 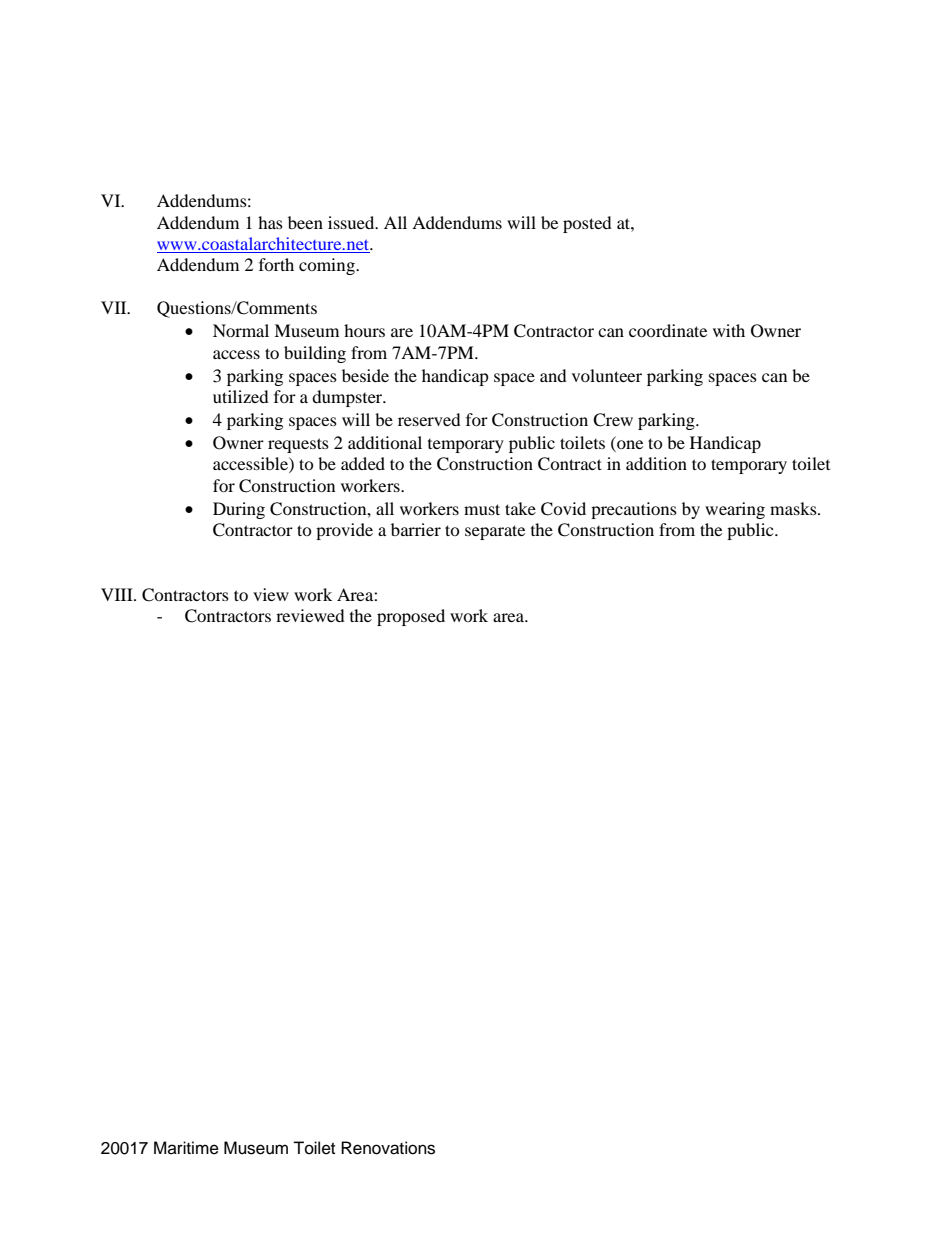 What do you see at coordinates (729, 330) in the screenshot?
I see `with` at bounding box center [729, 330].
